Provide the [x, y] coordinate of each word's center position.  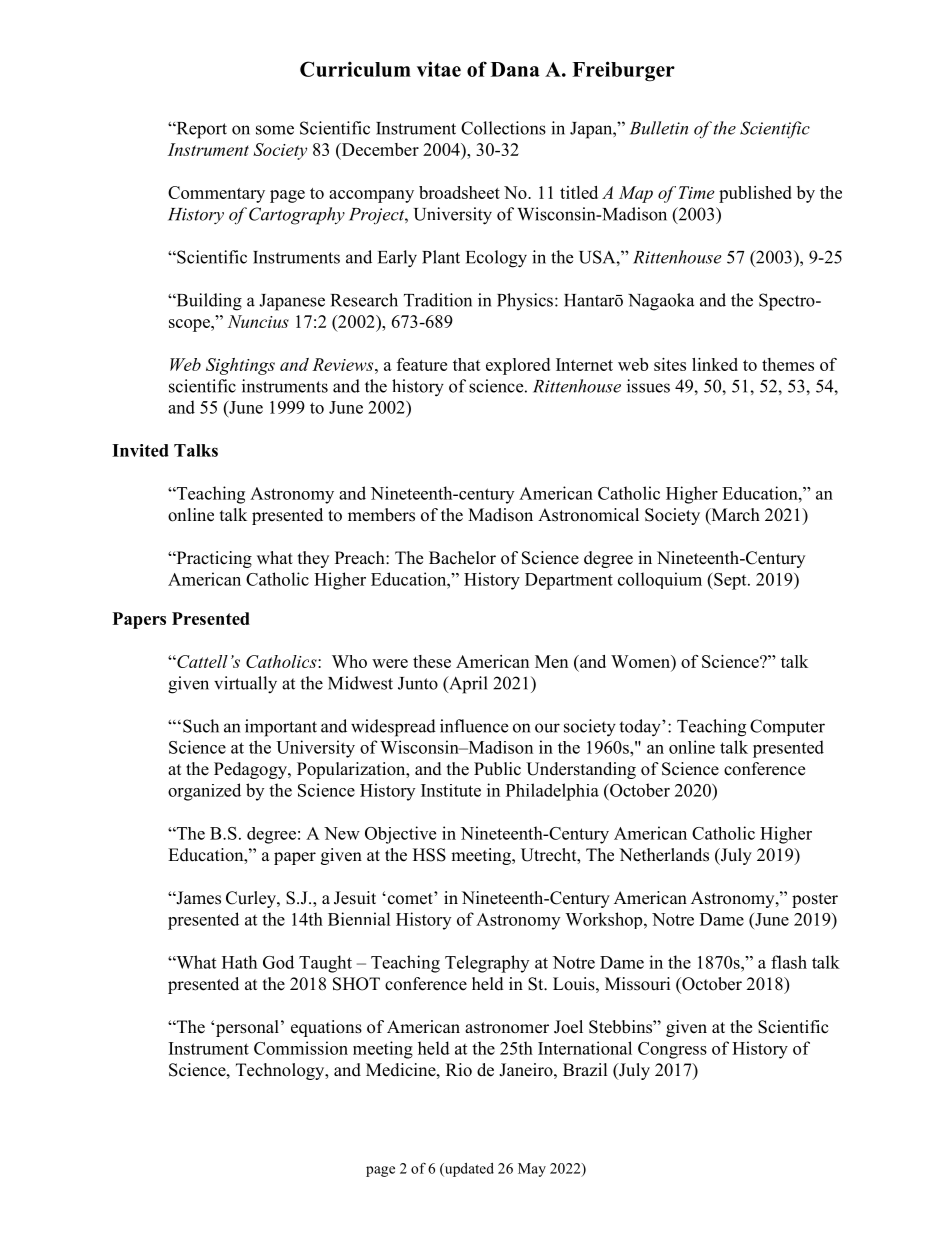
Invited [140, 450]
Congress [672, 1050]
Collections [503, 128]
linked [715, 364]
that [467, 364]
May [532, 1170]
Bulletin [659, 128]
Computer [787, 727]
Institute [451, 790]
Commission [301, 1048]
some [275, 130]
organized [204, 792]
